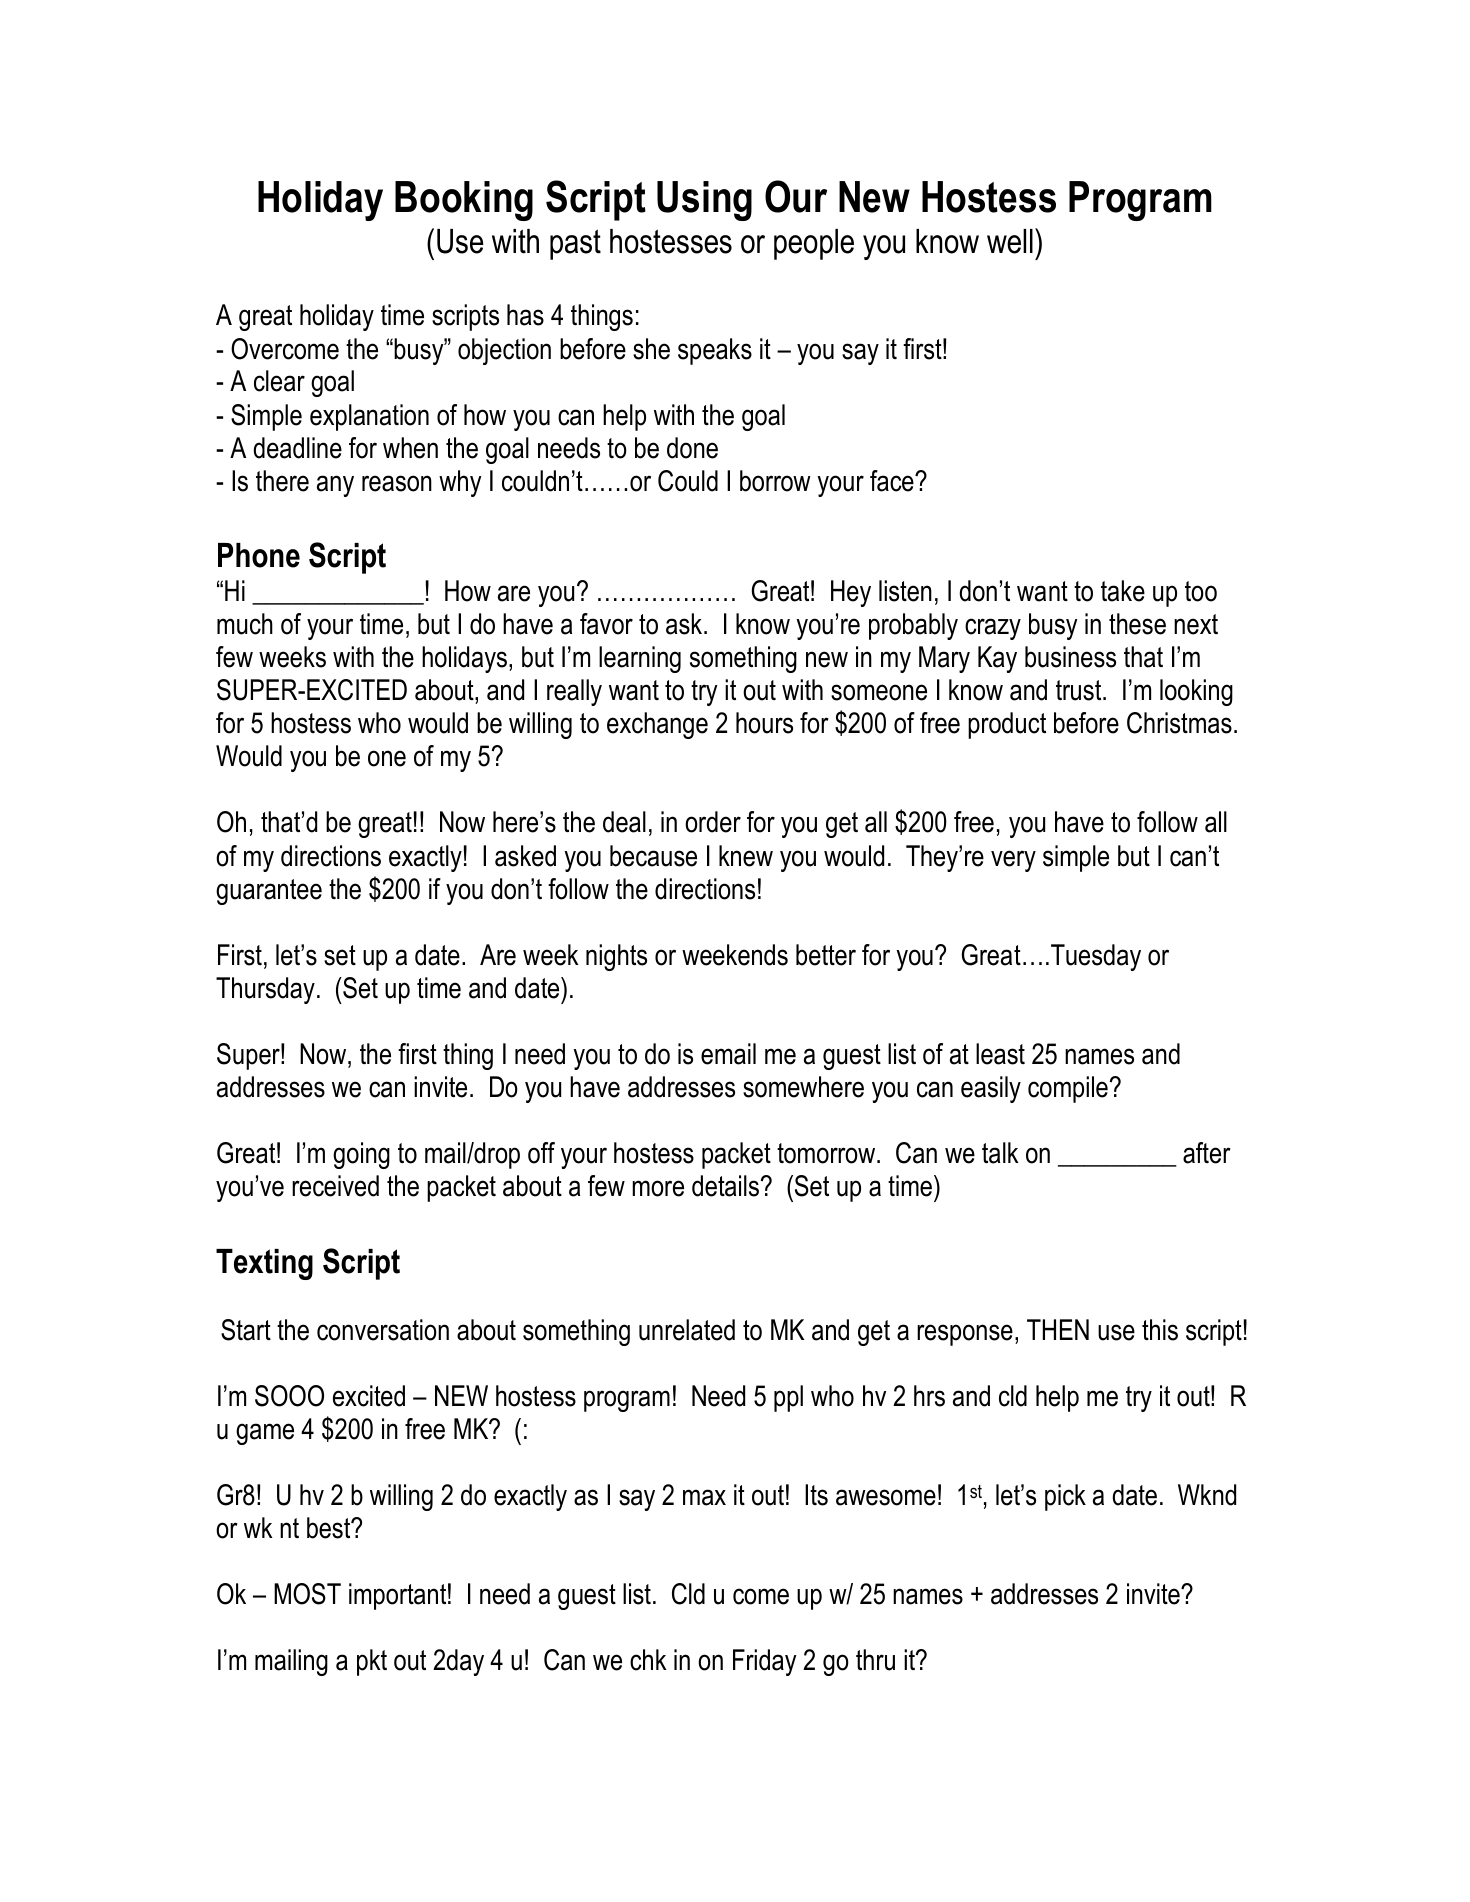  I want to click on conversation, so click(383, 1330).
